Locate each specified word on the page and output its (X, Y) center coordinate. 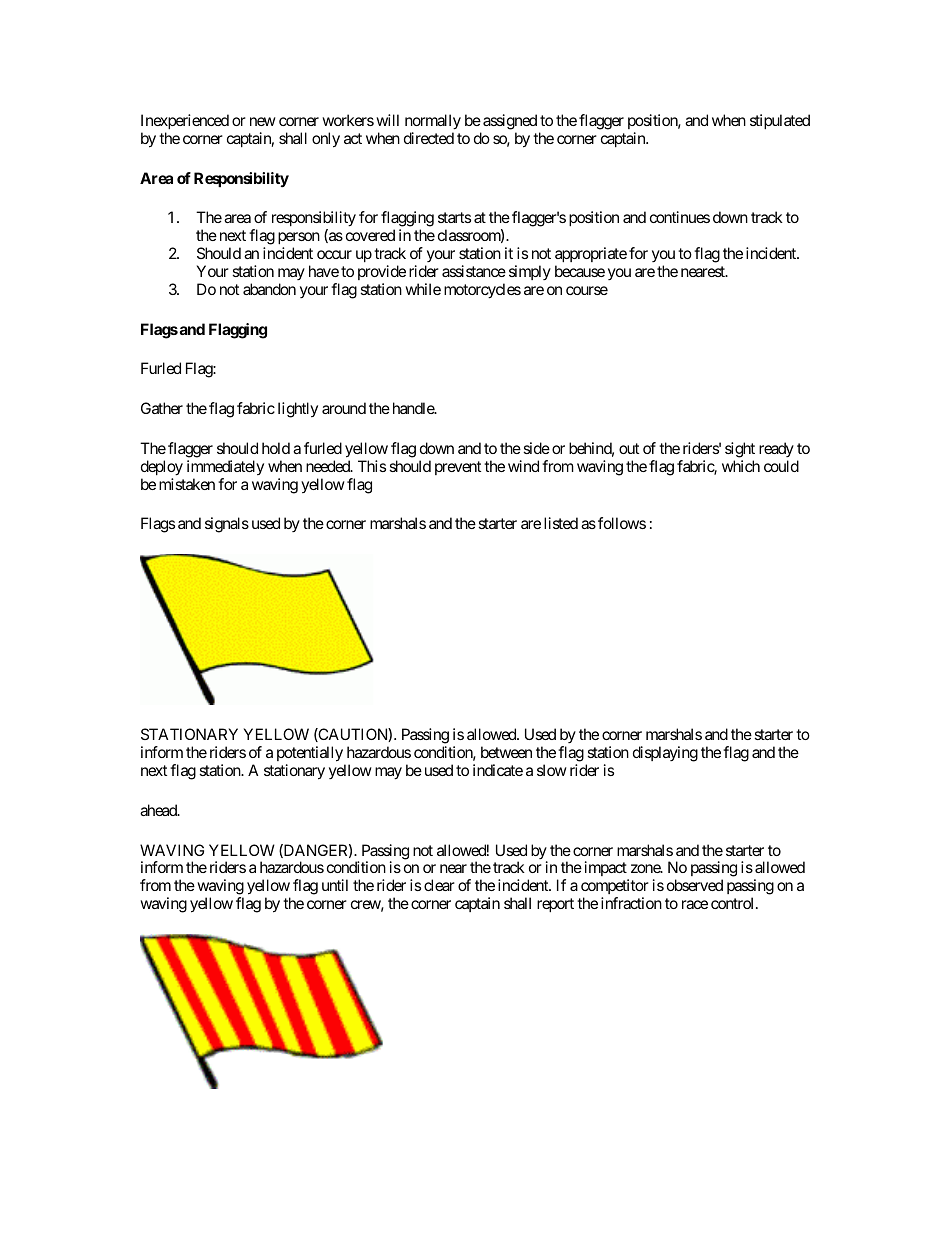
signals (227, 525)
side (536, 448)
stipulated (780, 121)
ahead (159, 810)
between (506, 752)
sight (740, 450)
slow (552, 770)
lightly (298, 410)
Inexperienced (185, 123)
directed (429, 138)
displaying (665, 754)
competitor (615, 888)
